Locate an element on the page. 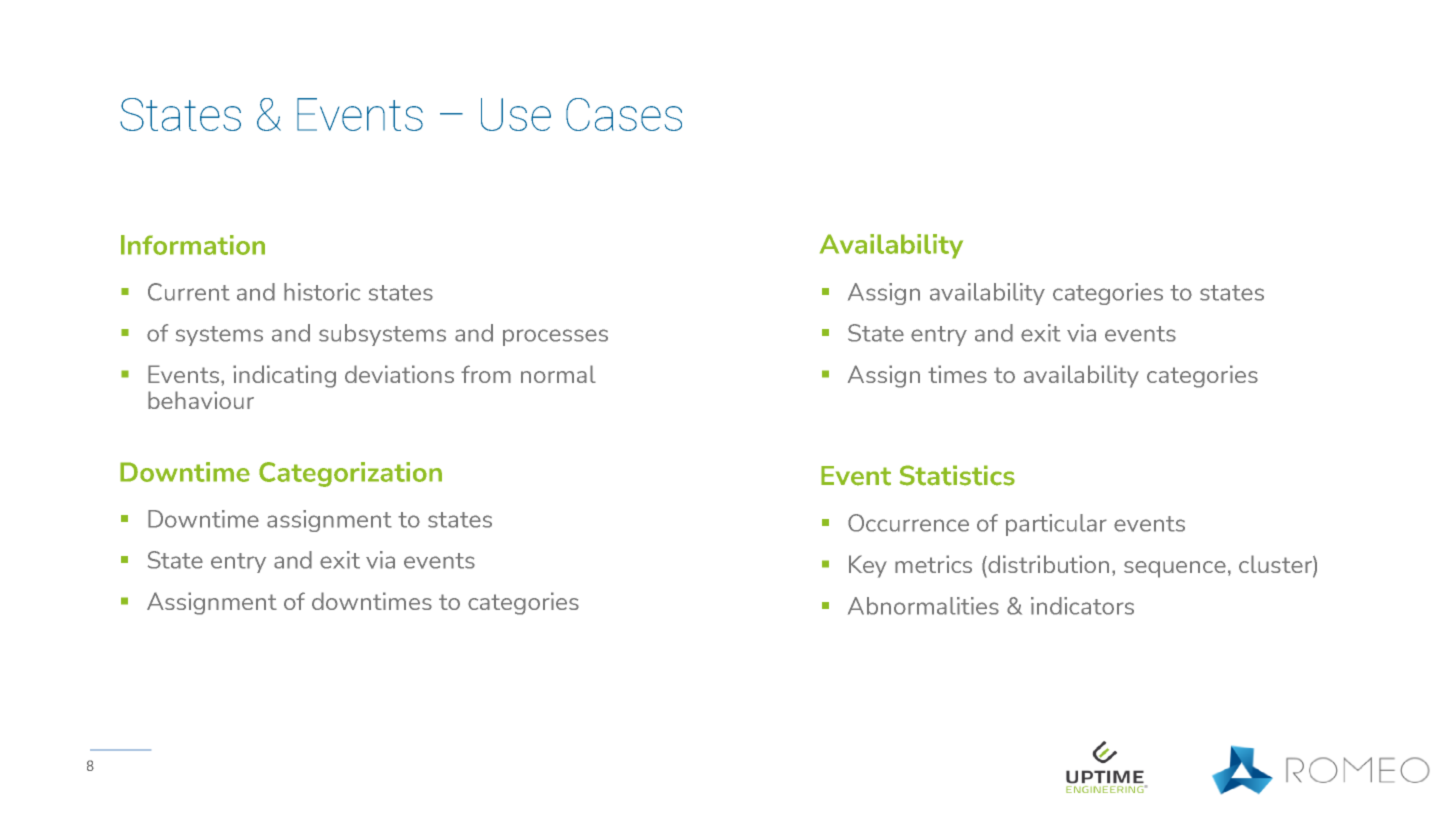 Image resolution: width=1456 pixels, height=819 pixels. Cases is located at coordinates (624, 114).
